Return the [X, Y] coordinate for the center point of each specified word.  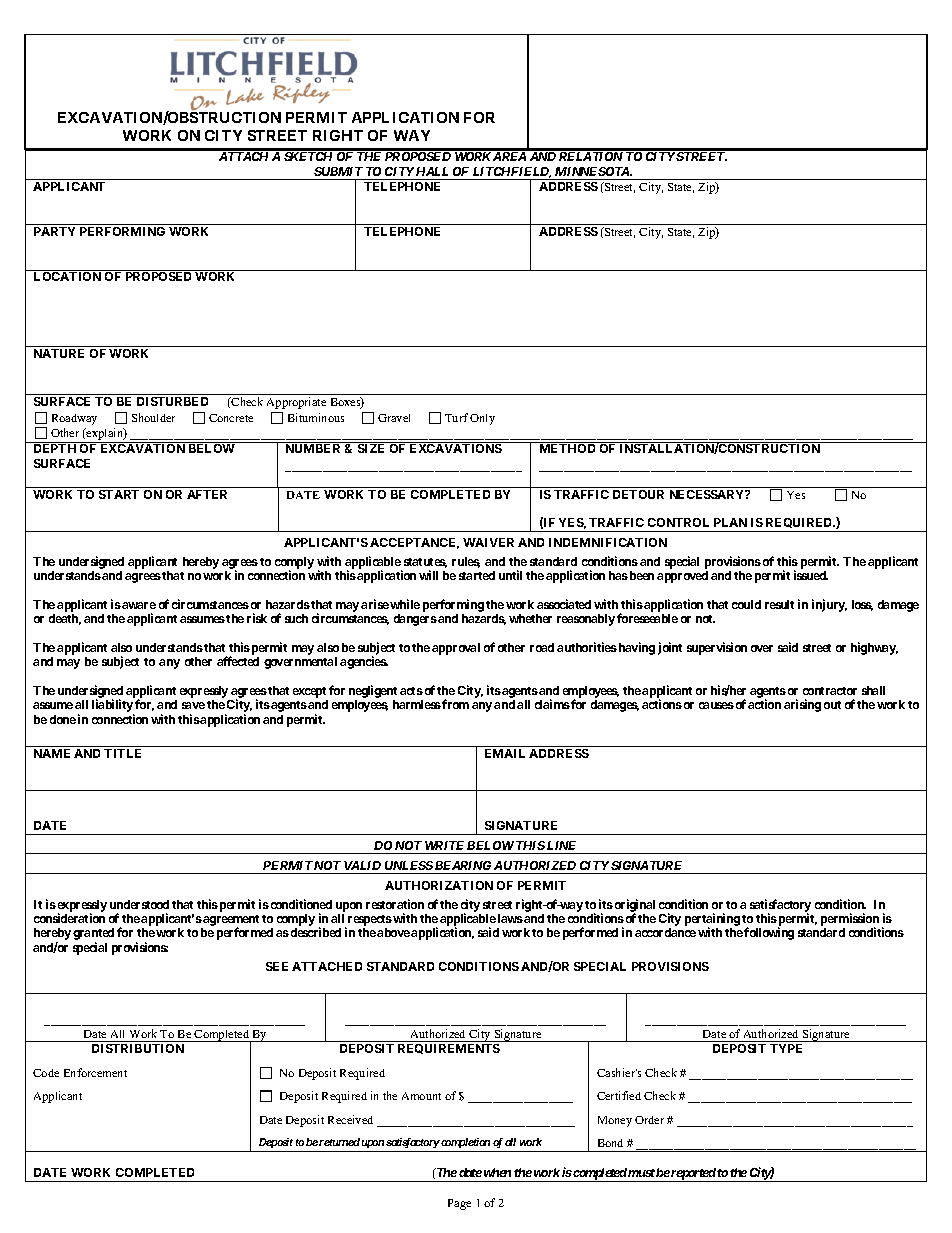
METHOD [567, 448]
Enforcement [95, 1072]
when [497, 1172]
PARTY [54, 231]
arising [802, 705]
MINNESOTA [593, 171]
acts [411, 691]
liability [113, 707]
